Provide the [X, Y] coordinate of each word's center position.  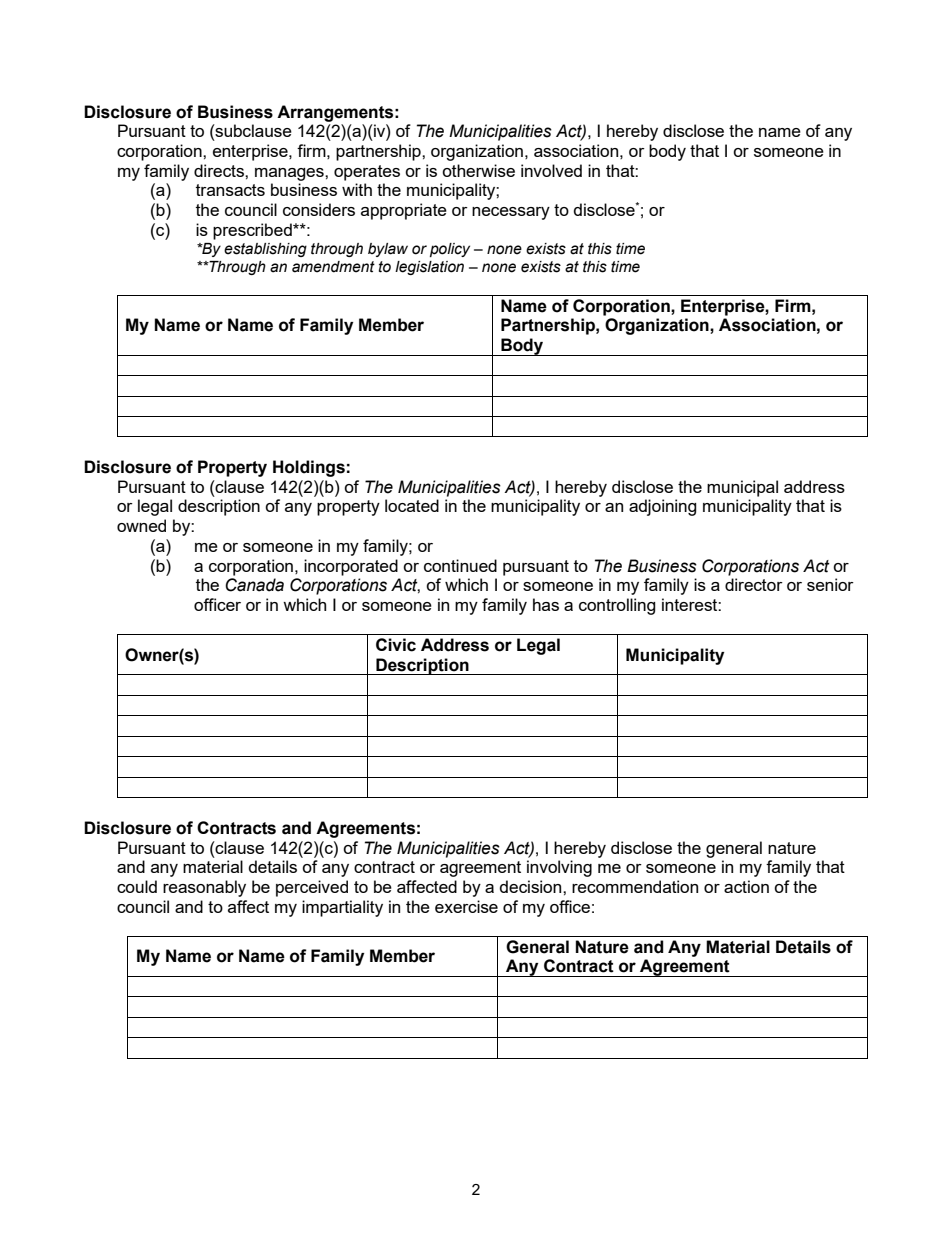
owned [141, 525]
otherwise [478, 170]
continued [460, 565]
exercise [466, 906]
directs [220, 170]
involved [551, 170]
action [746, 886]
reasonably [204, 888]
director [754, 584]
